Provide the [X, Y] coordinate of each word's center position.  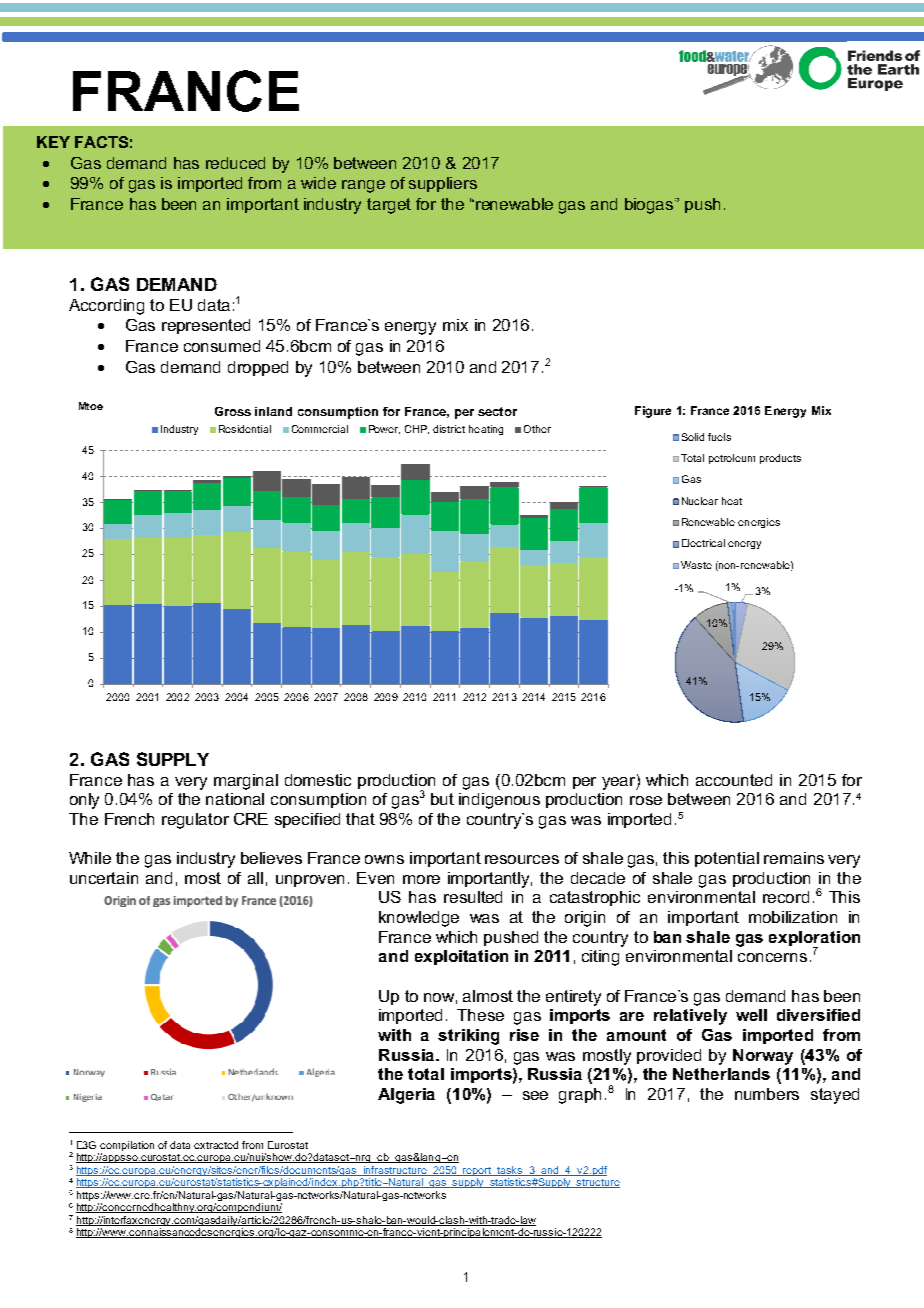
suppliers [443, 184]
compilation [127, 1146]
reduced [235, 163]
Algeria [406, 1096]
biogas [650, 206]
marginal [246, 782]
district [449, 429]
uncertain [104, 878]
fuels [719, 437]
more [421, 879]
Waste [696, 565]
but [442, 799]
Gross [233, 411]
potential [727, 859]
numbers [767, 1094]
